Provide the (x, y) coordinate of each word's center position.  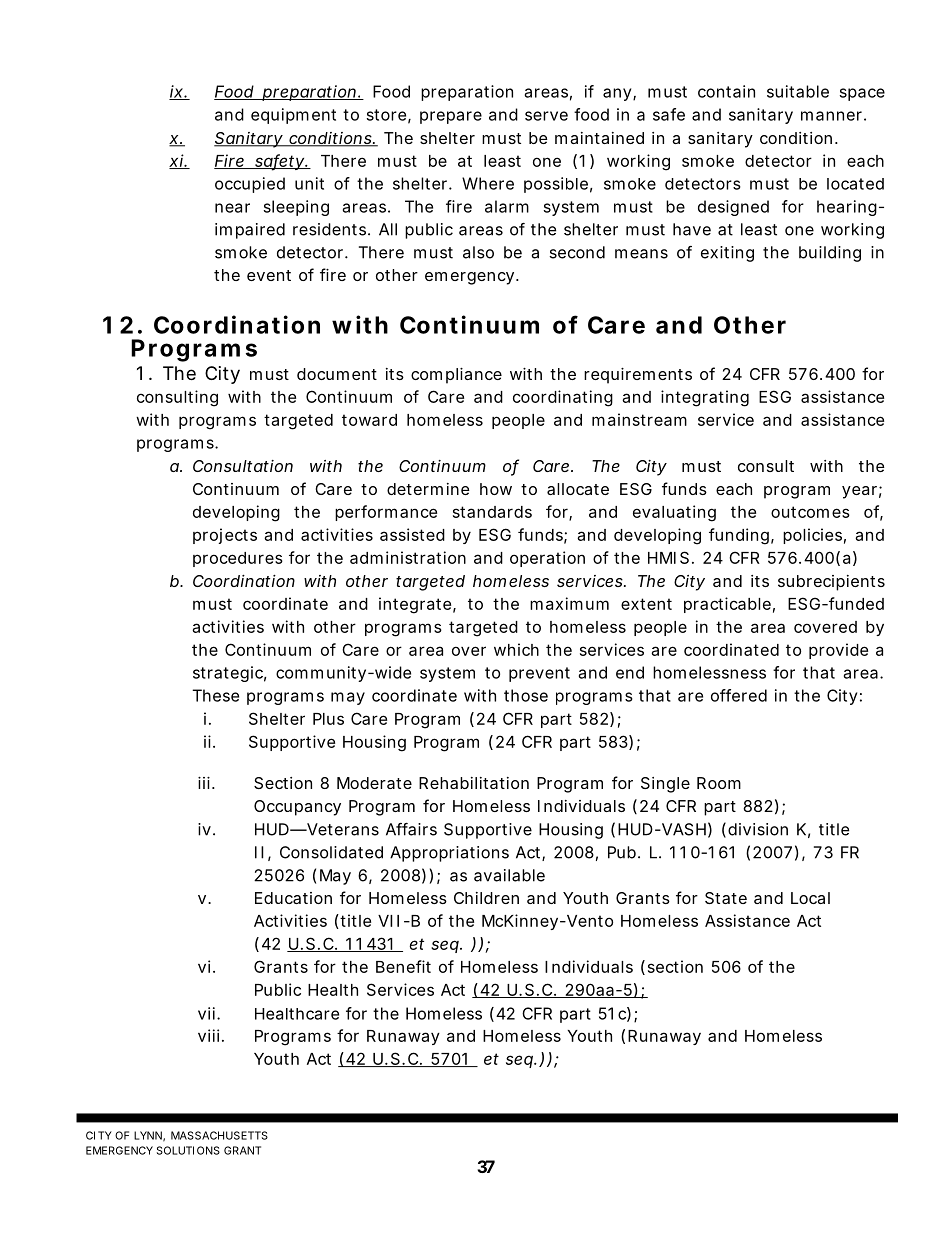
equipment (293, 116)
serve (546, 116)
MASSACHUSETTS (219, 1135)
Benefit (403, 966)
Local (810, 898)
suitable (798, 91)
